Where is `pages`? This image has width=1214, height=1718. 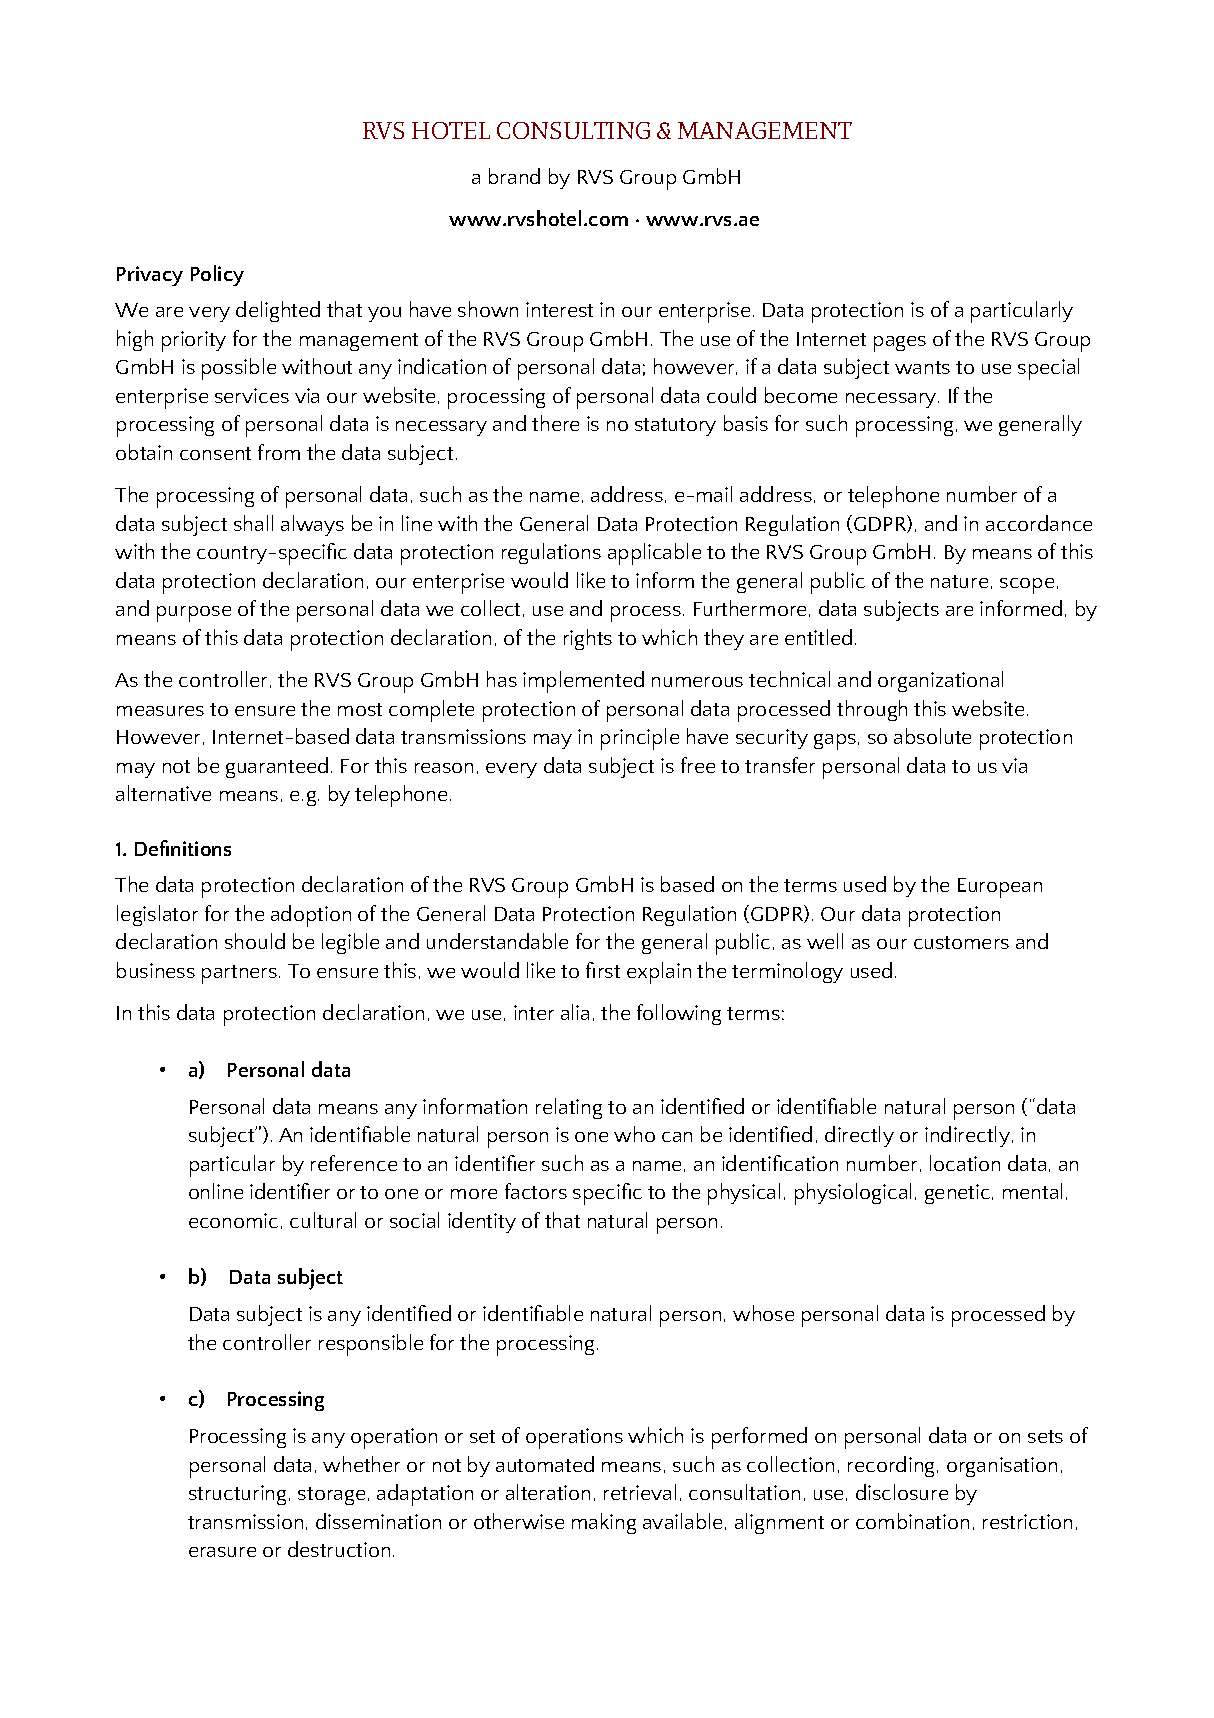
pages is located at coordinates (900, 344).
